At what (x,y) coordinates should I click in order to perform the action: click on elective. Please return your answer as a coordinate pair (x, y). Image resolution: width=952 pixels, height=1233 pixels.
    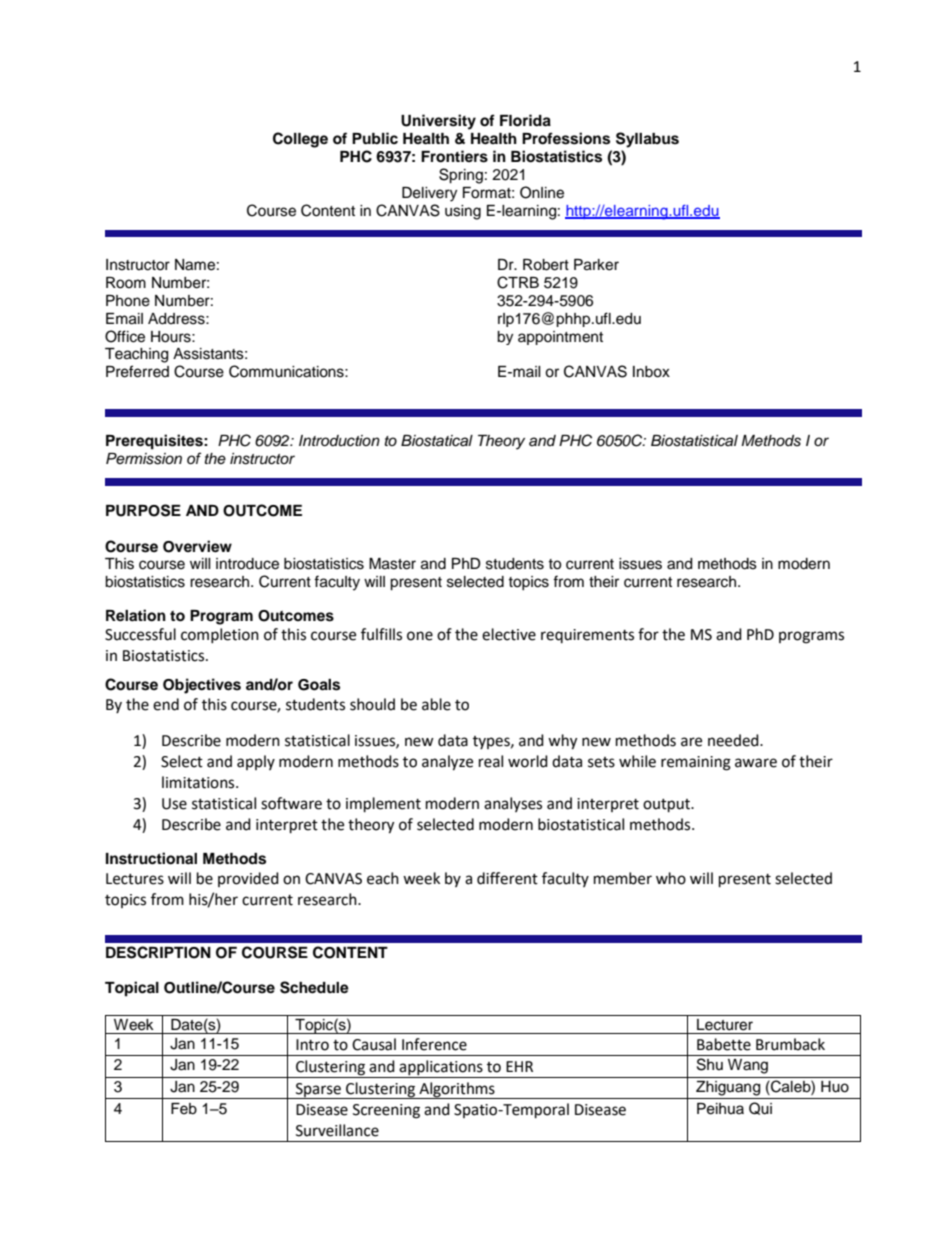
    Looking at the image, I should click on (509, 634).
